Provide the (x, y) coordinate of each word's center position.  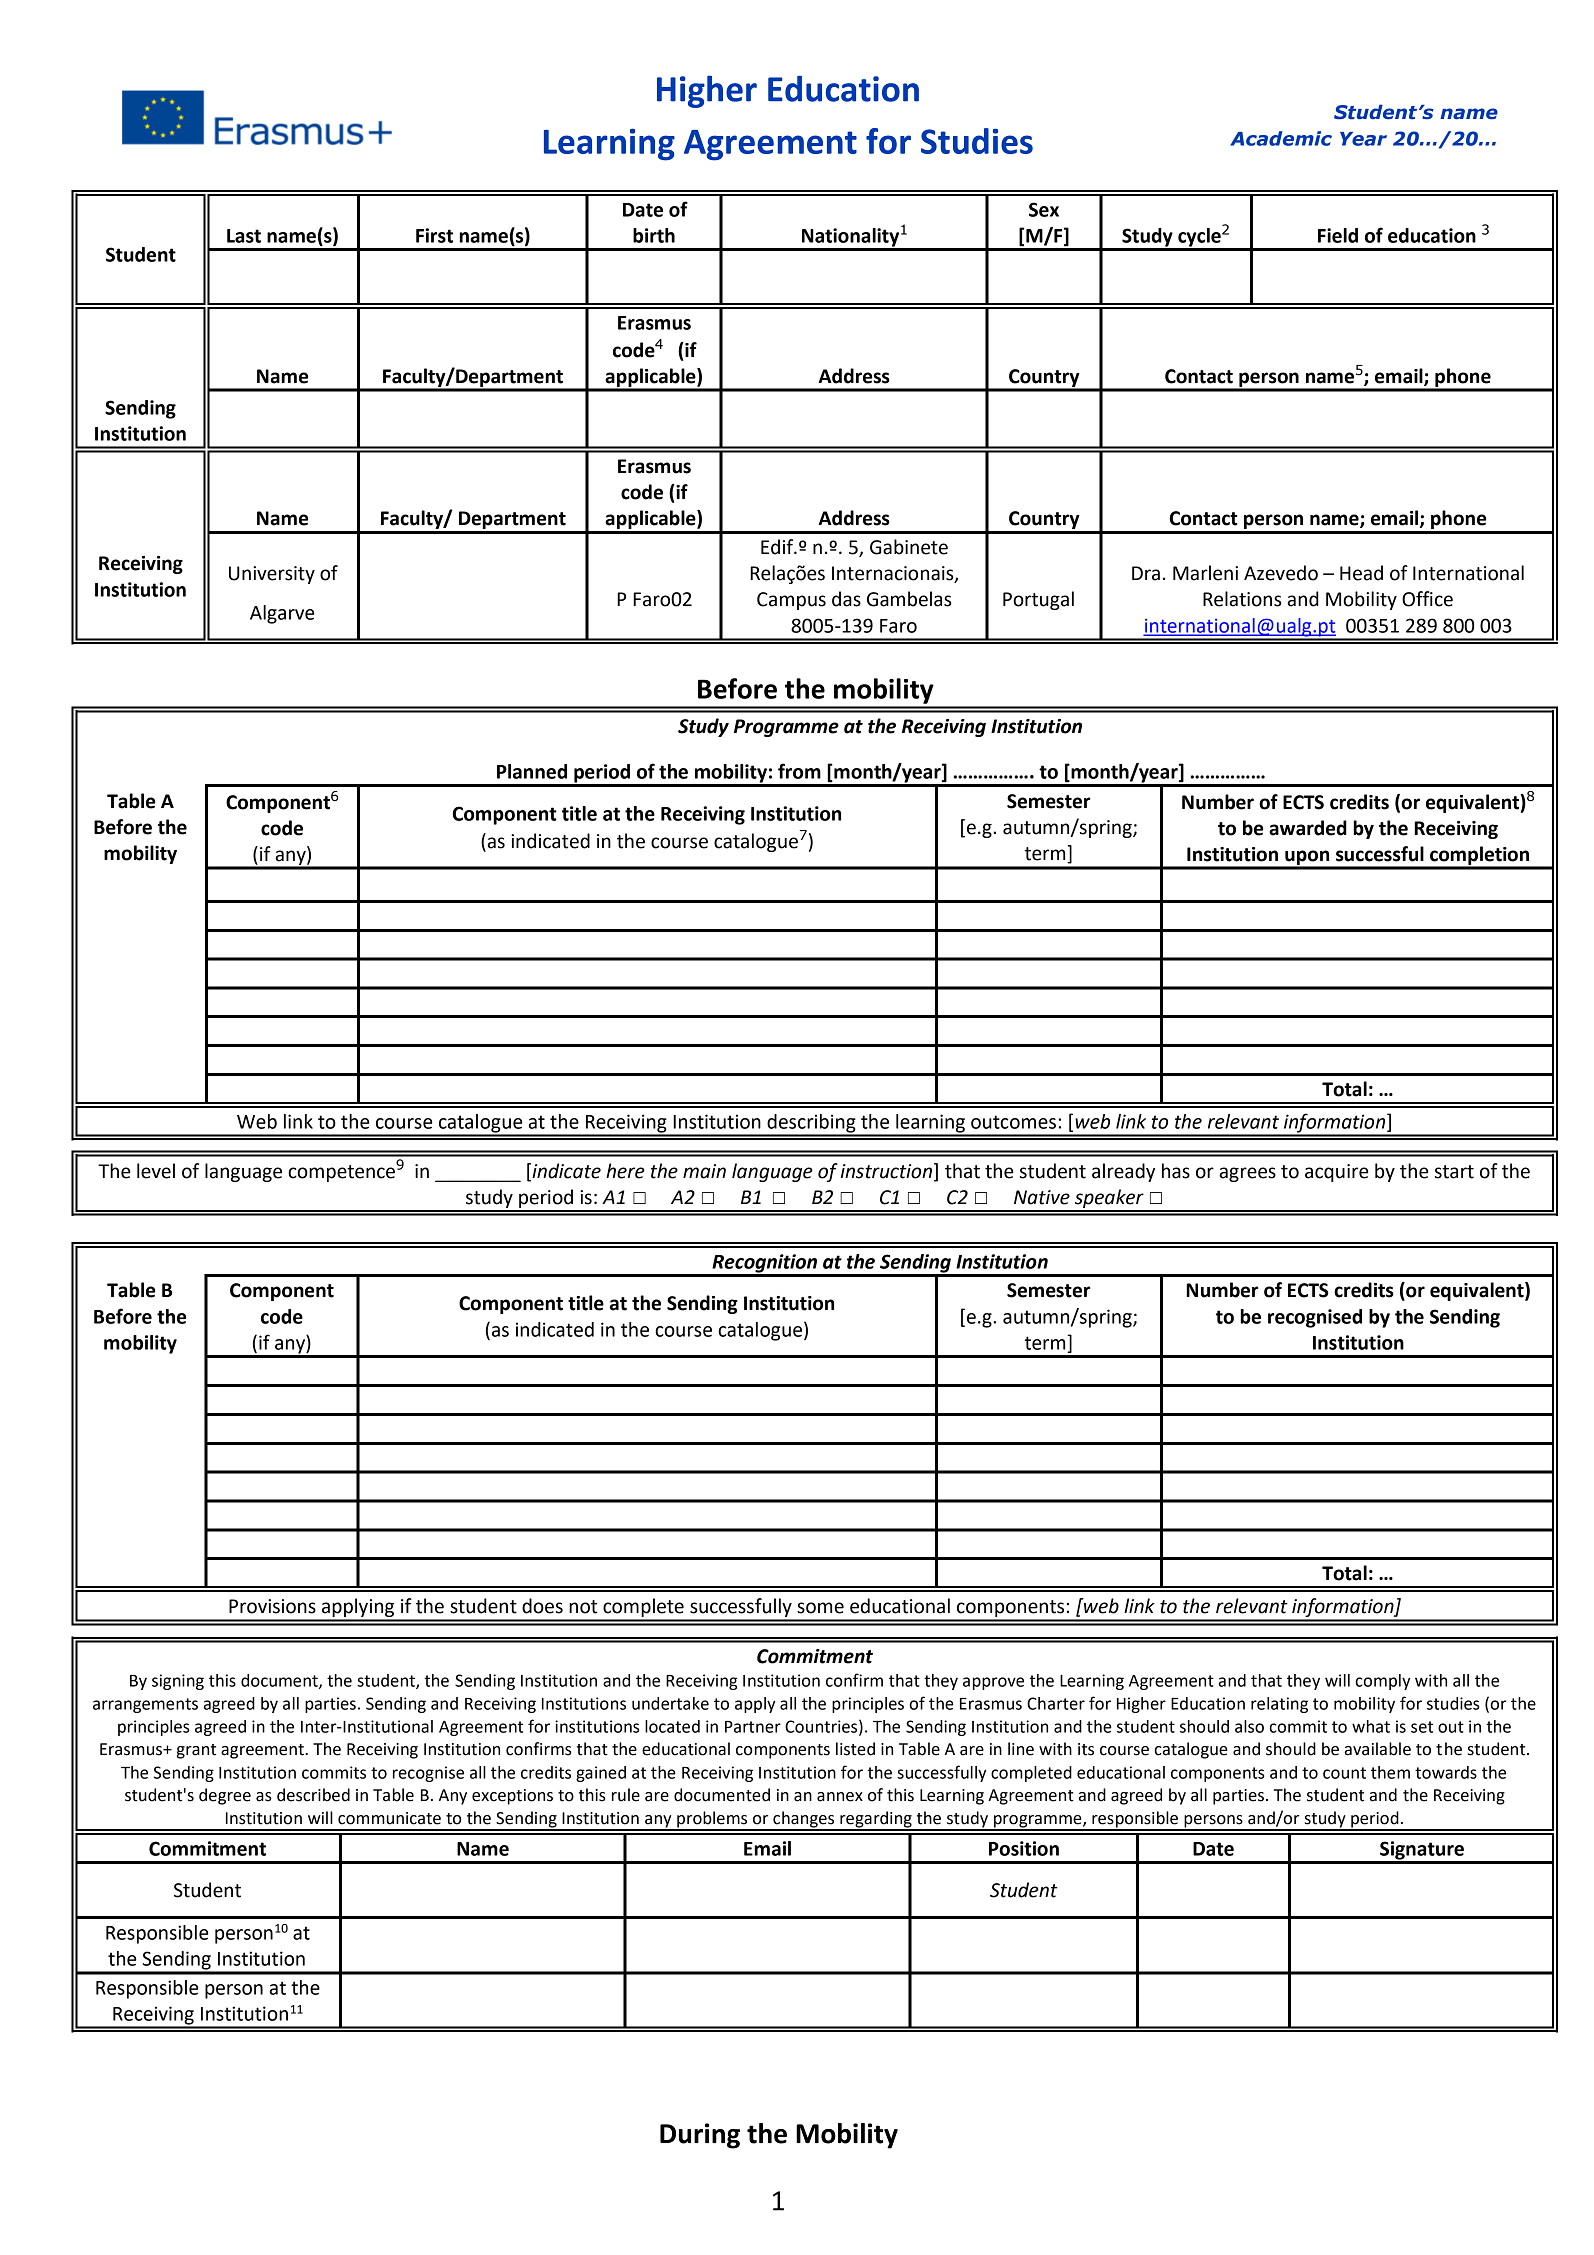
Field (1338, 235)
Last (244, 236)
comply (1383, 1682)
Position (1024, 1848)
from (799, 771)
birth (654, 235)
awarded (1308, 828)
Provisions (272, 1606)
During (700, 2136)
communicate (389, 1818)
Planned (532, 771)
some (820, 1608)
